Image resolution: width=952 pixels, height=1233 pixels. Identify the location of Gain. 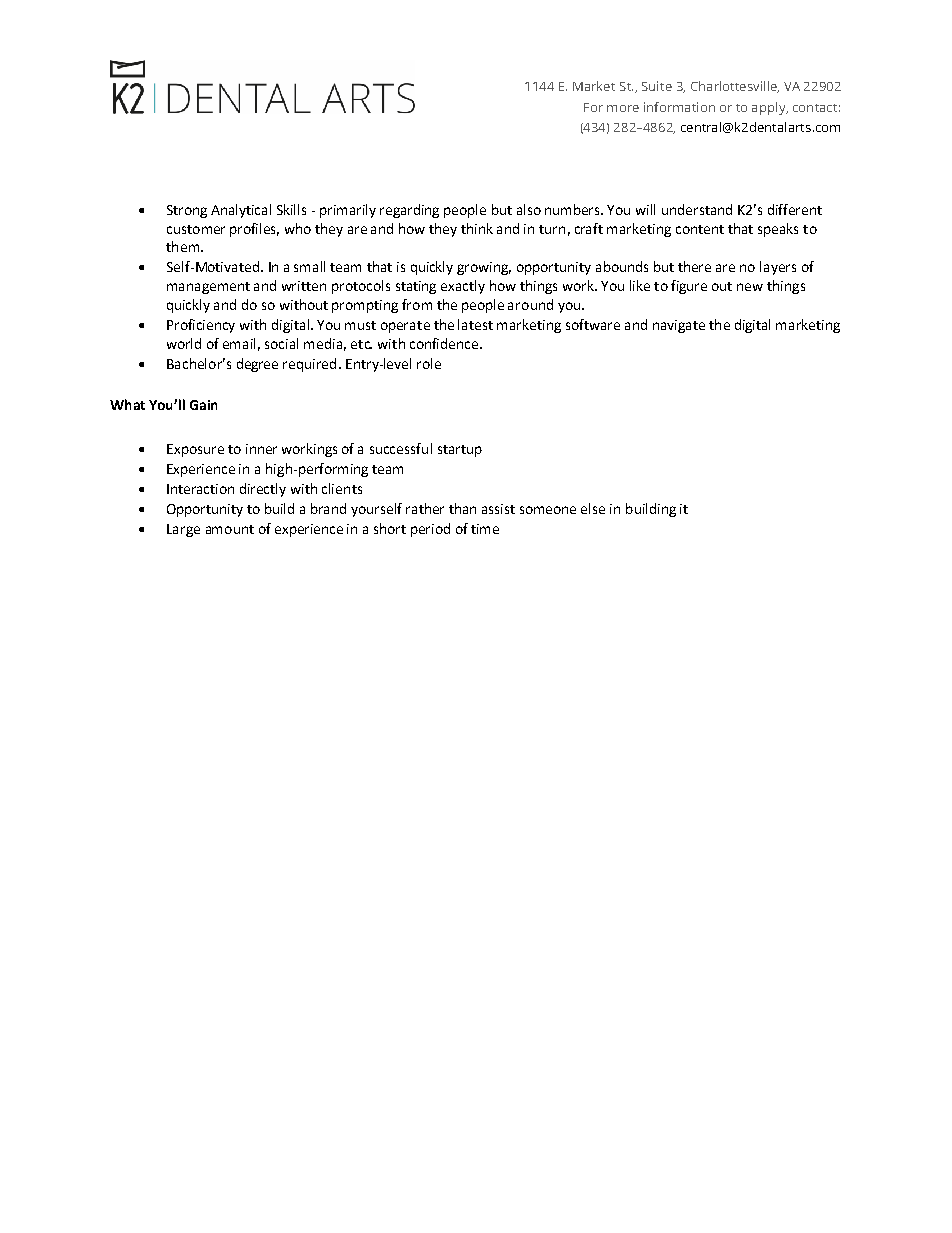
(203, 405).
